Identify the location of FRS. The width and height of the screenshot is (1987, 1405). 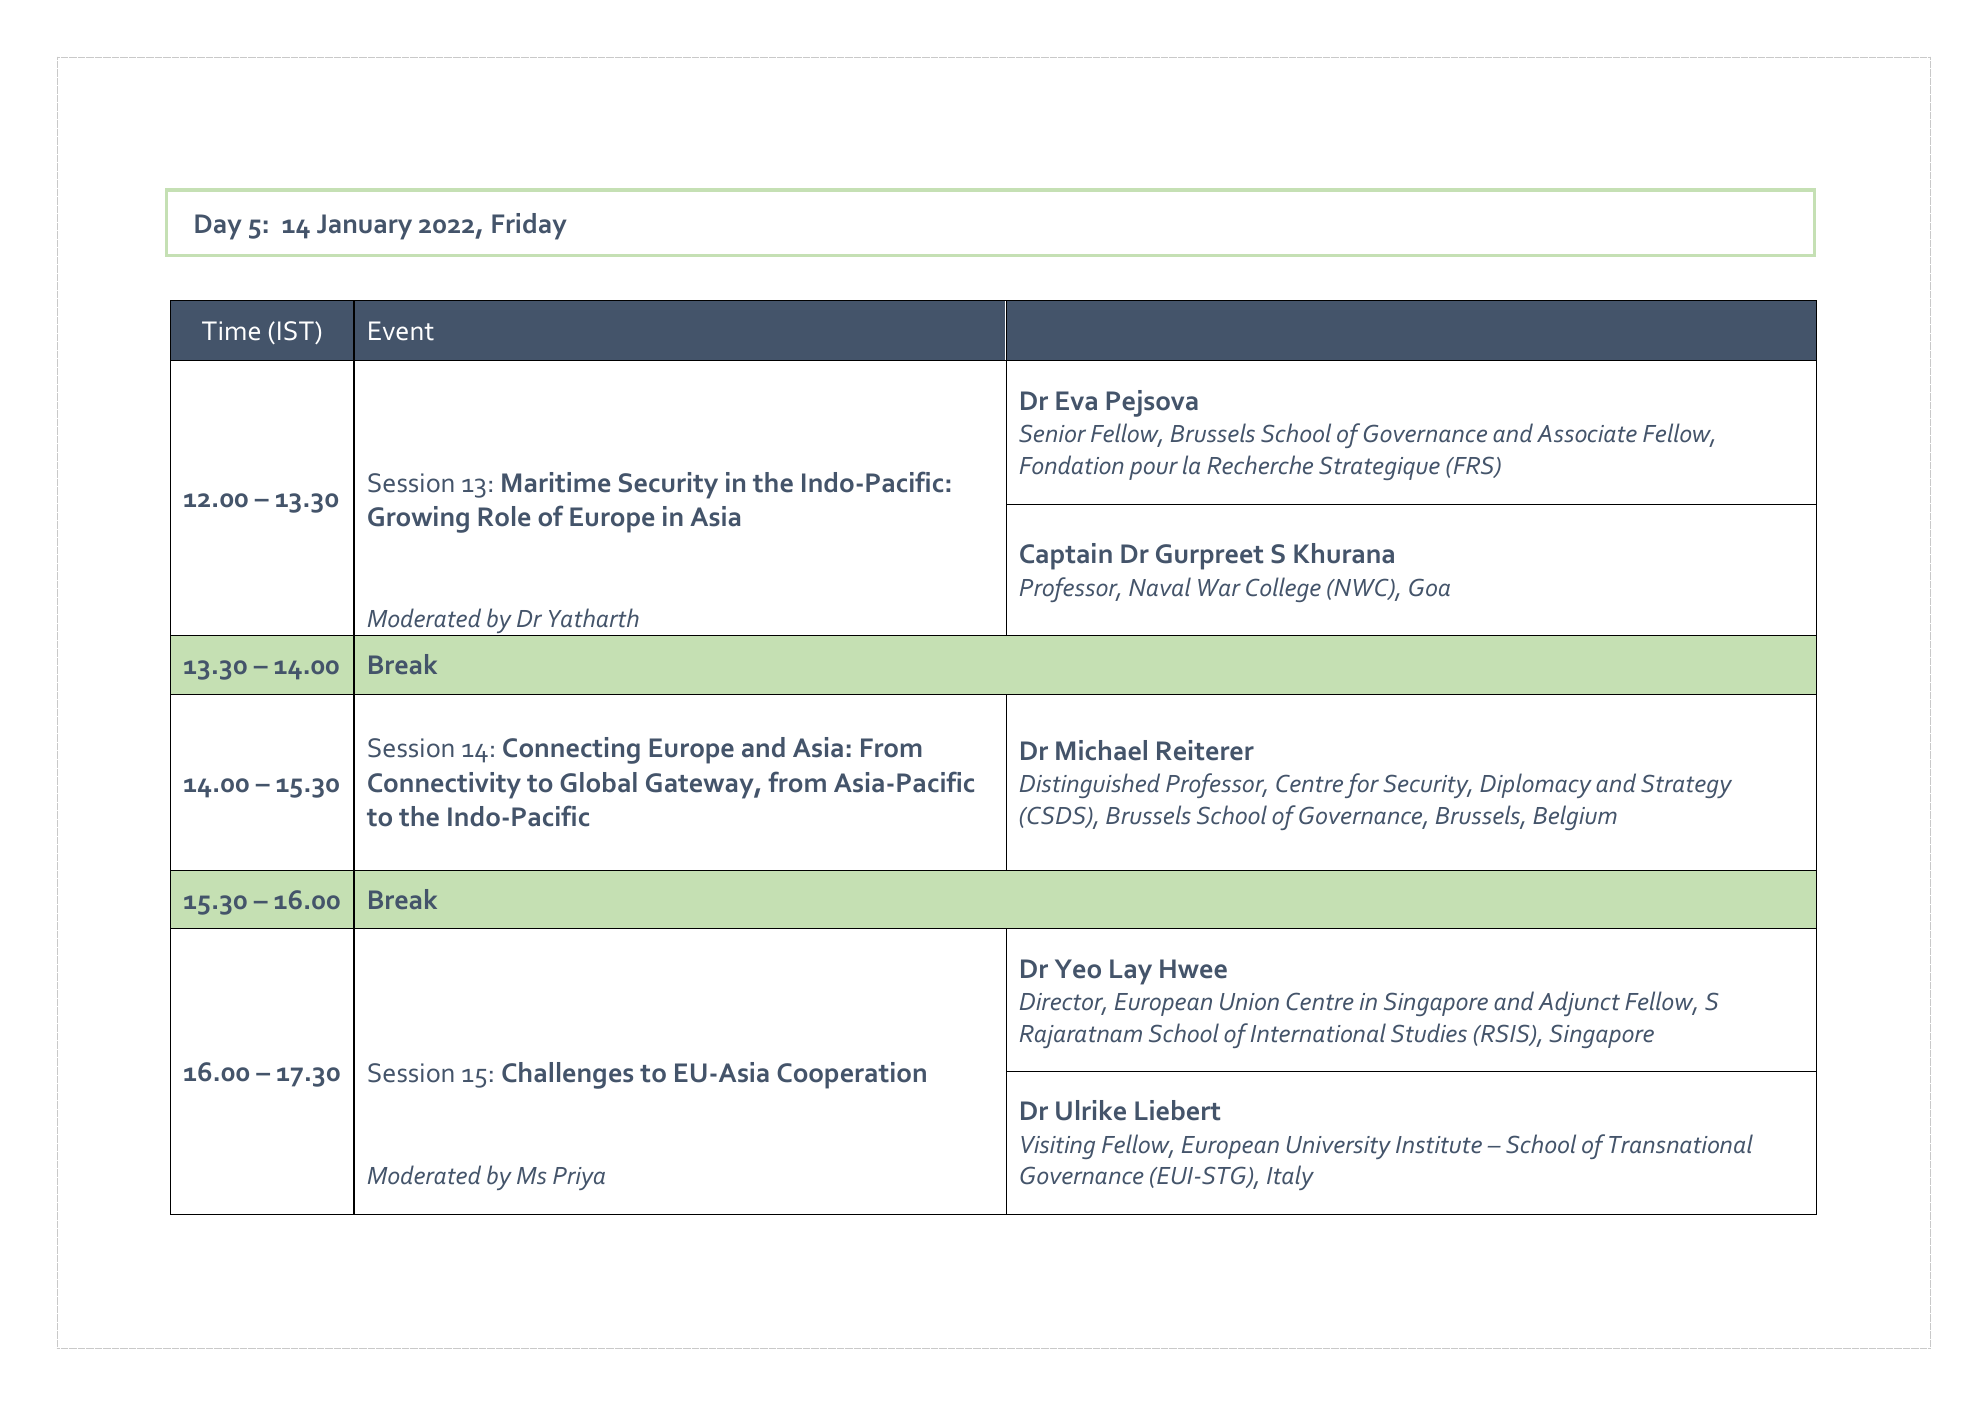
(1473, 466).
